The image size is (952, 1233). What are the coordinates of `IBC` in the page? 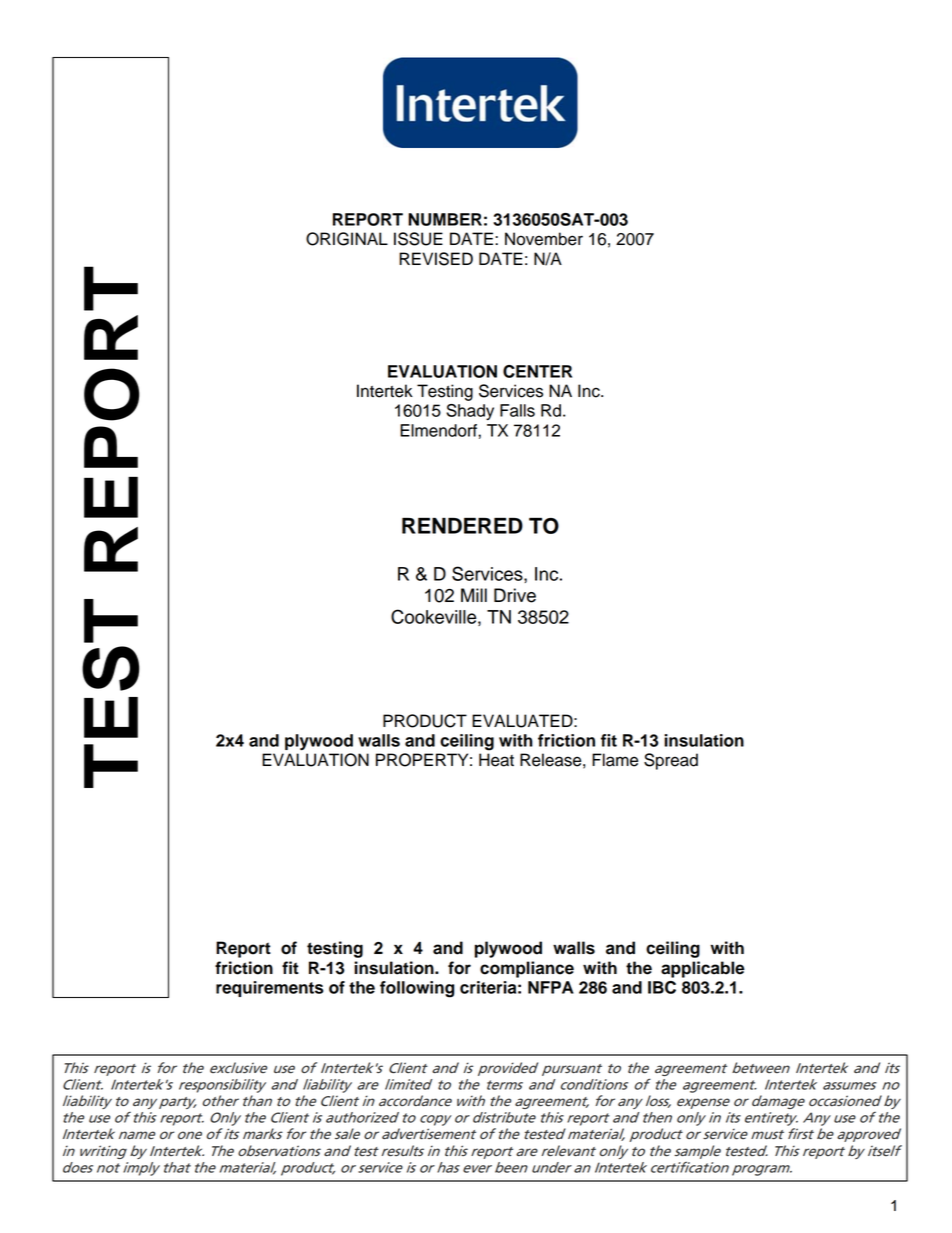 It's located at (662, 987).
